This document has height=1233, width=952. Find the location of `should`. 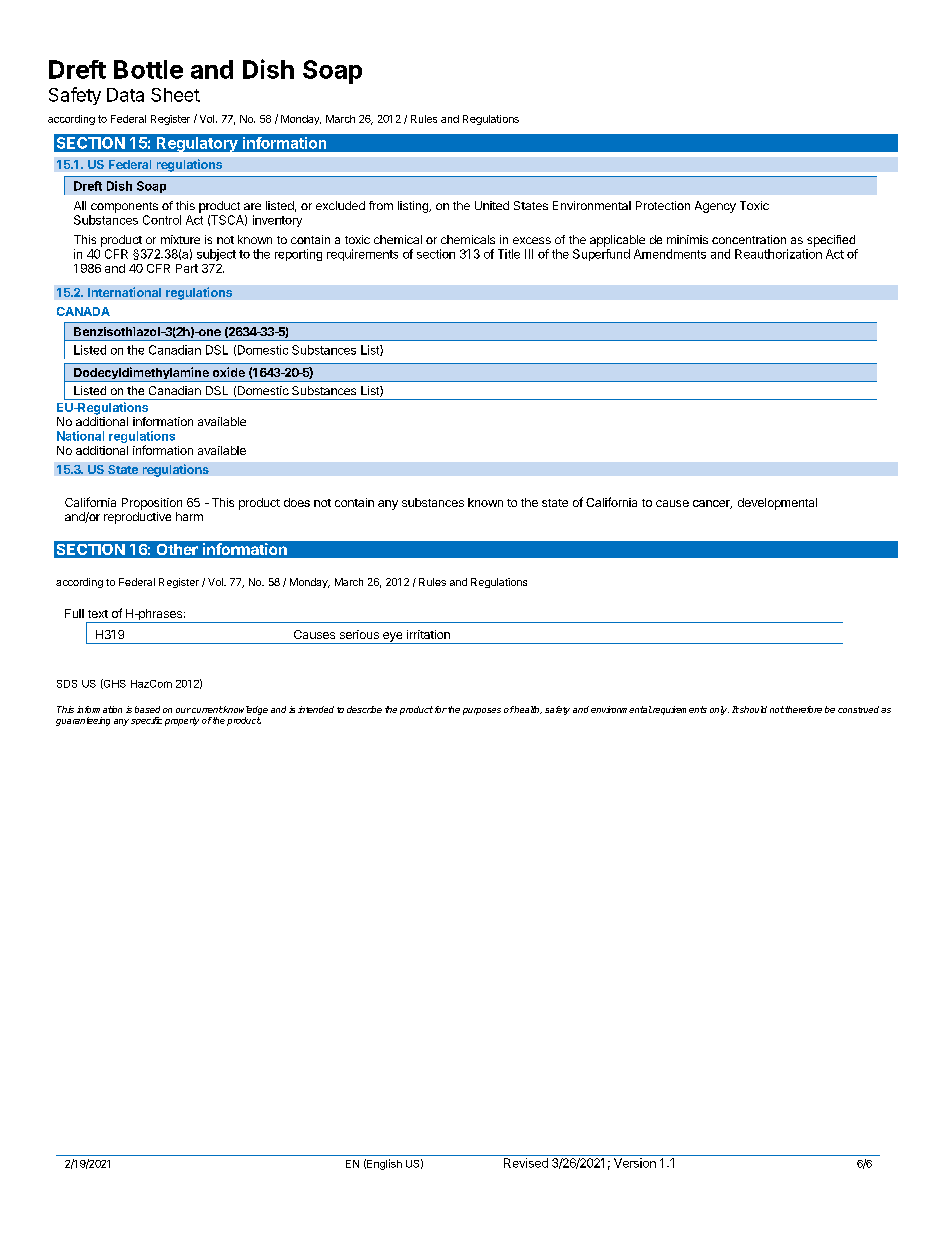

should is located at coordinates (752, 709).
